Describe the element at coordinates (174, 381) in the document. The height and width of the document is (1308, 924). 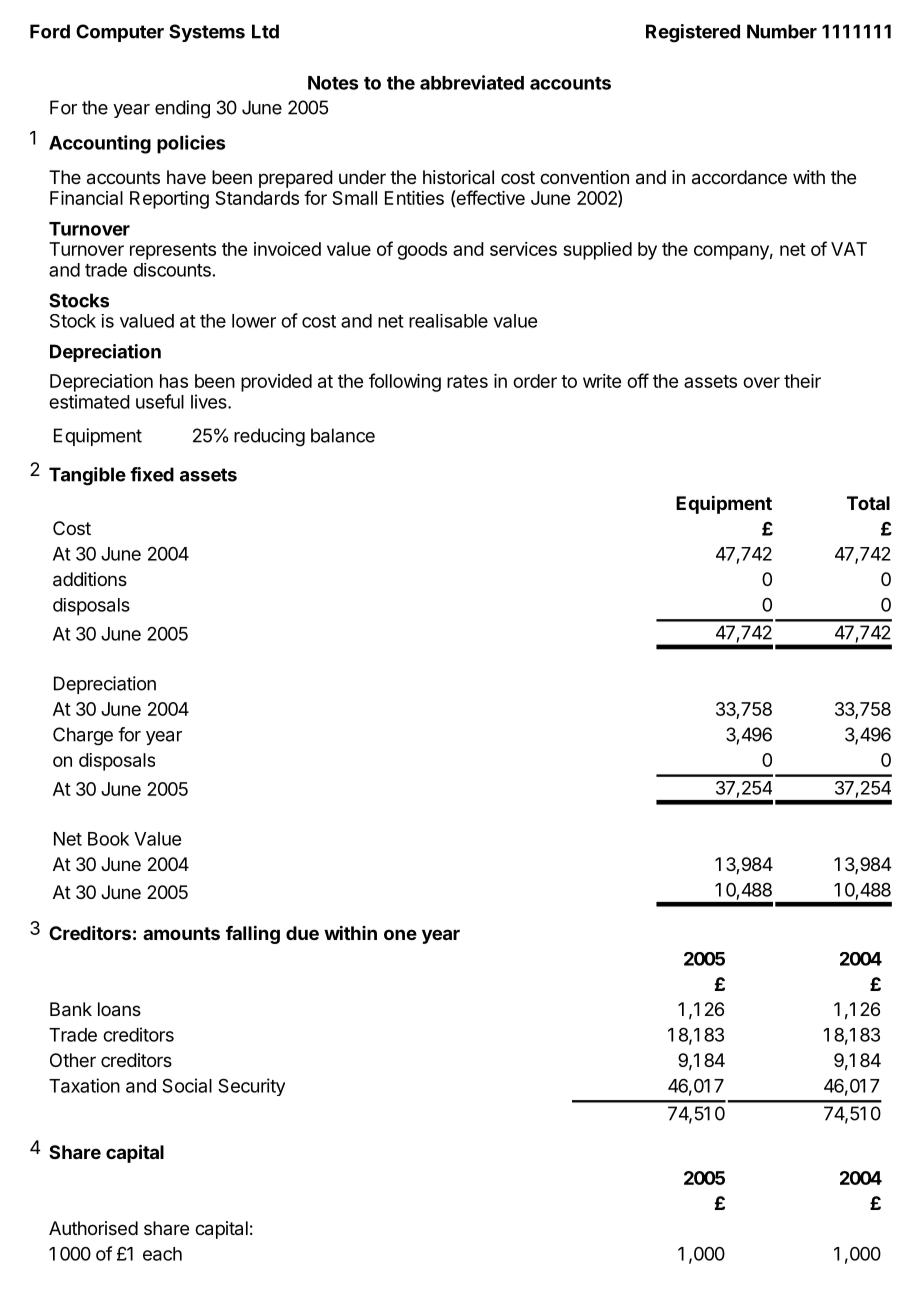
I see `has` at that location.
